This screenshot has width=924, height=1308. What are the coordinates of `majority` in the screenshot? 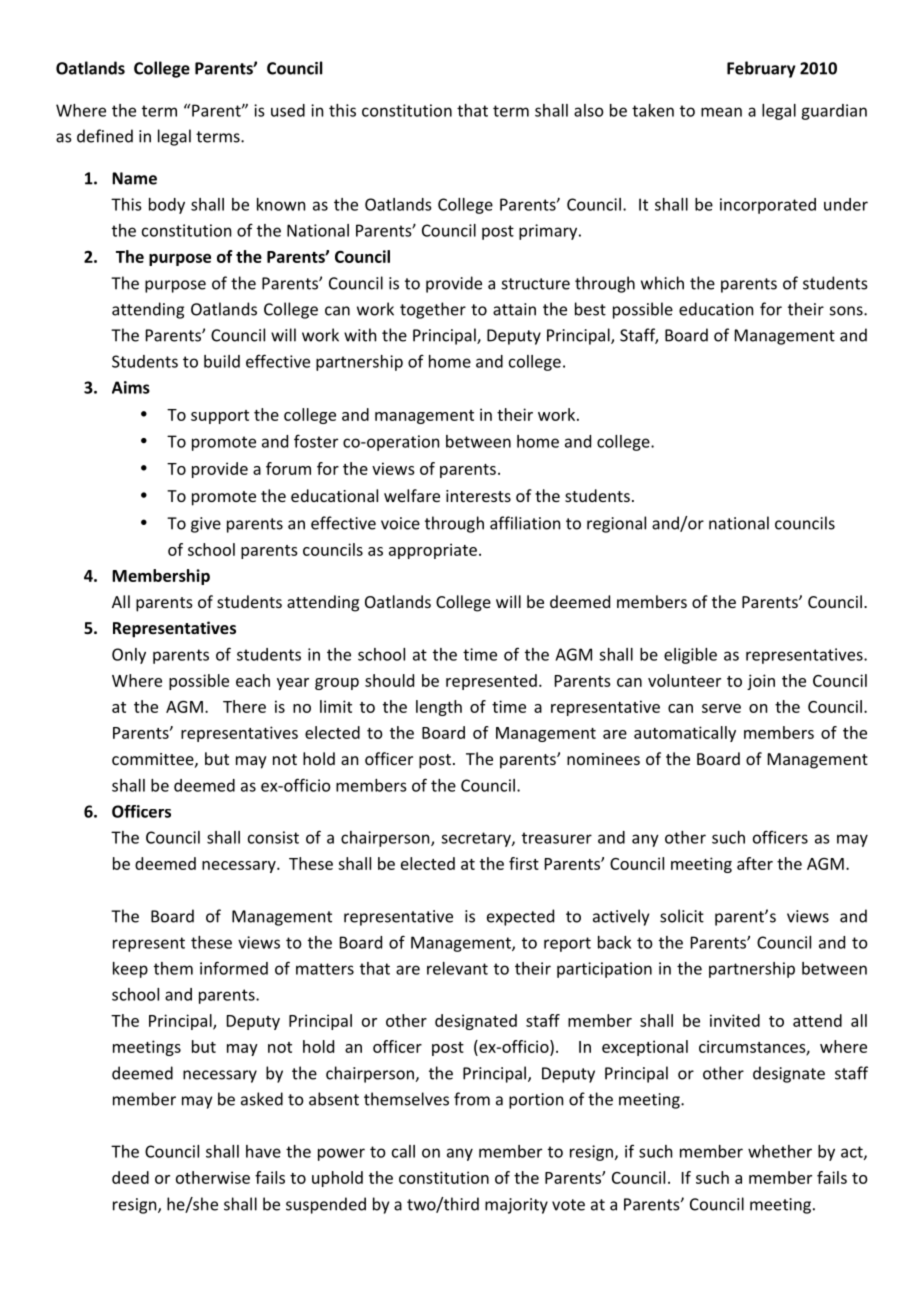 It's located at (516, 1206).
